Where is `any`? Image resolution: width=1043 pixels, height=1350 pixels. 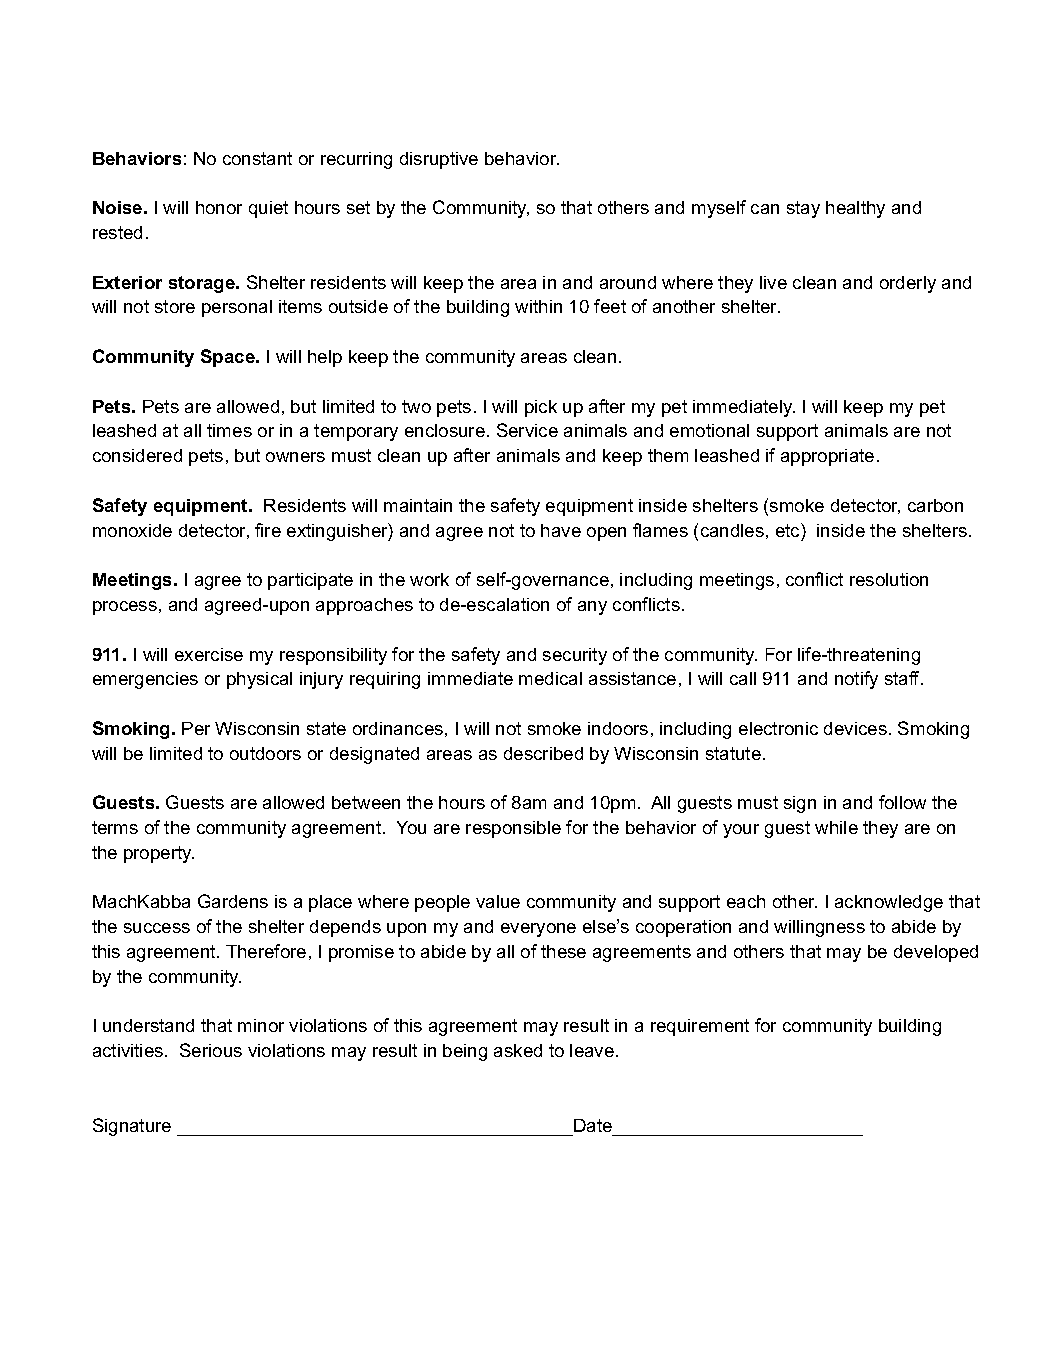 any is located at coordinates (592, 608).
